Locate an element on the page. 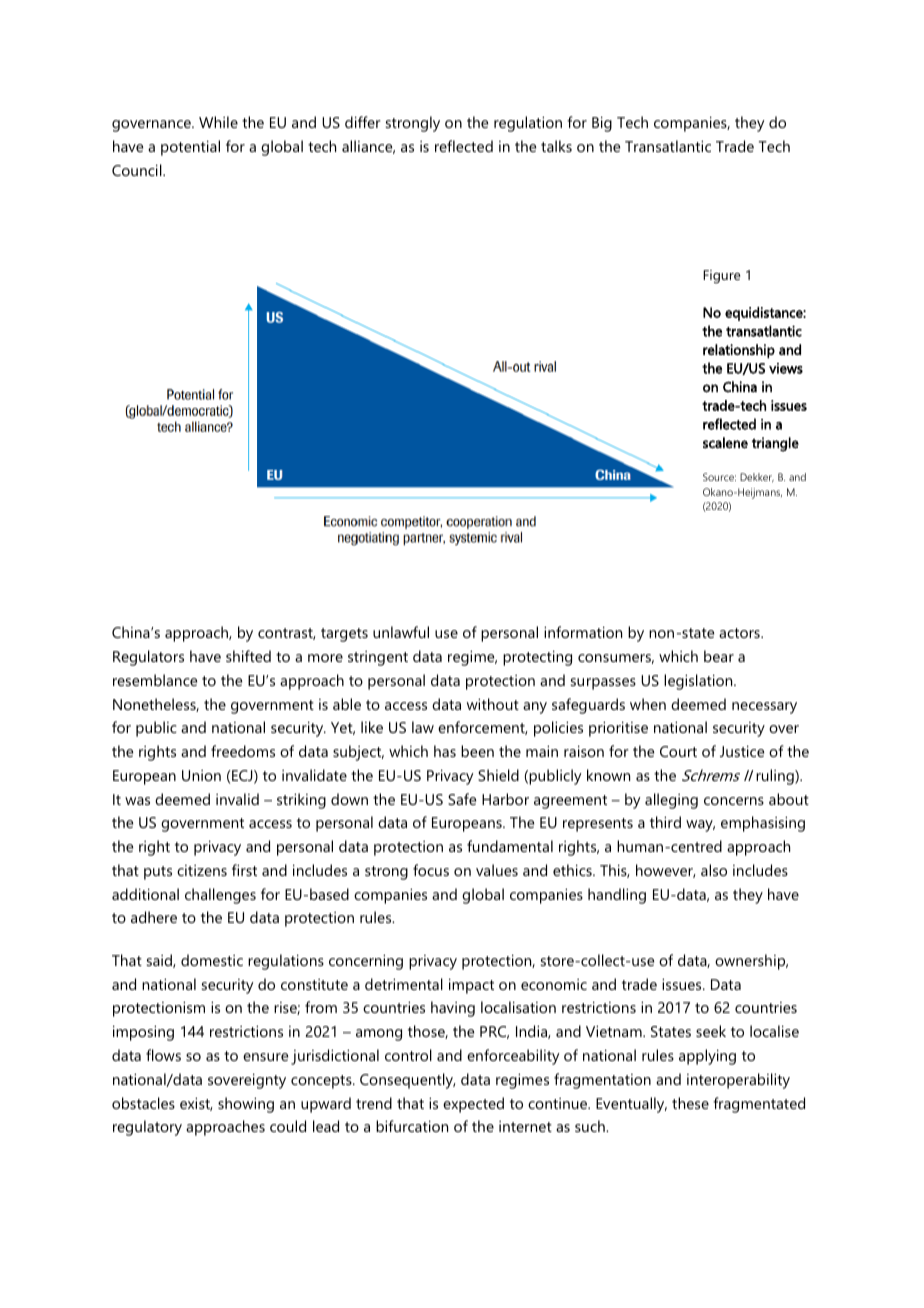  legislation is located at coordinates (699, 682).
